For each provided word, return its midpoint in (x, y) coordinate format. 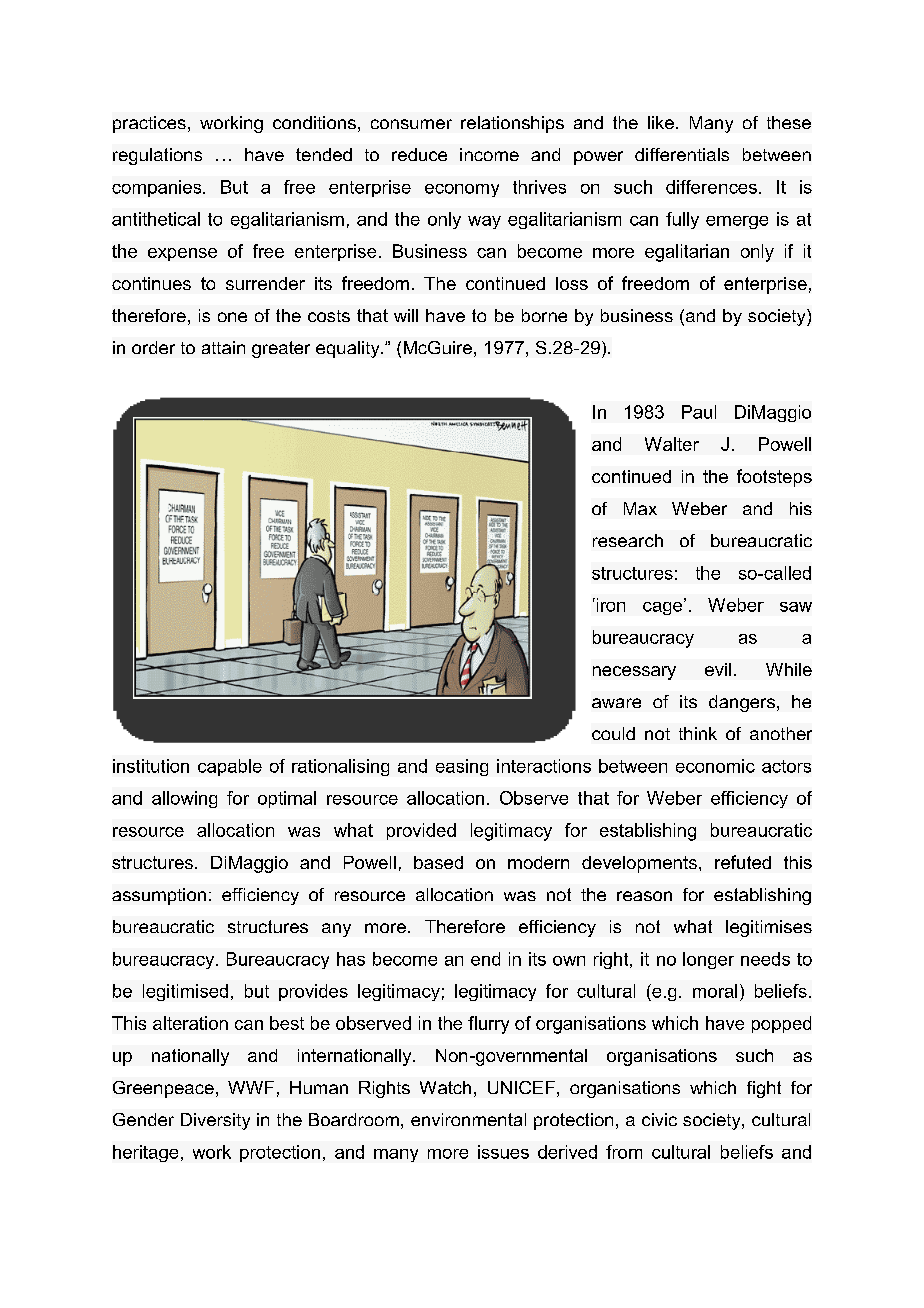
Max (640, 508)
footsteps (774, 478)
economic (715, 766)
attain (223, 347)
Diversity (215, 1121)
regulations (157, 156)
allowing (184, 799)
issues (503, 1152)
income (489, 154)
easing (462, 767)
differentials (682, 154)
